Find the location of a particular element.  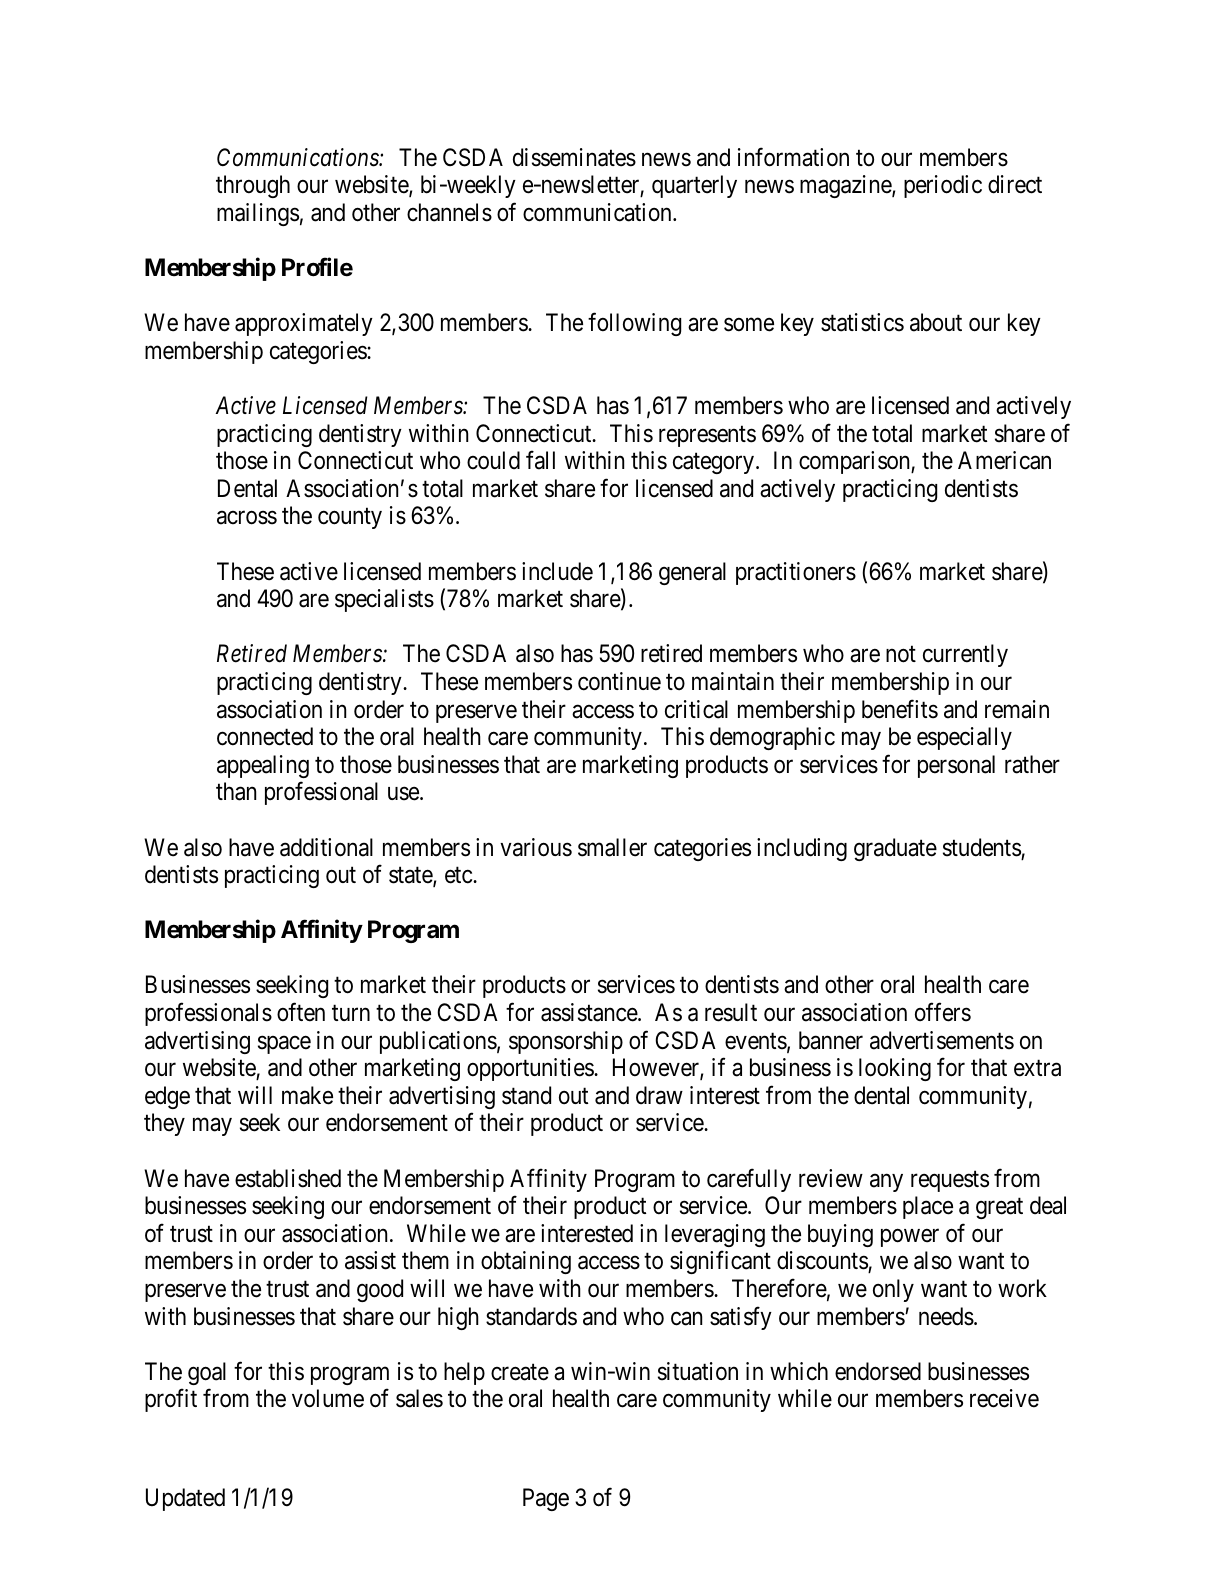

Page is located at coordinates (546, 1499).
